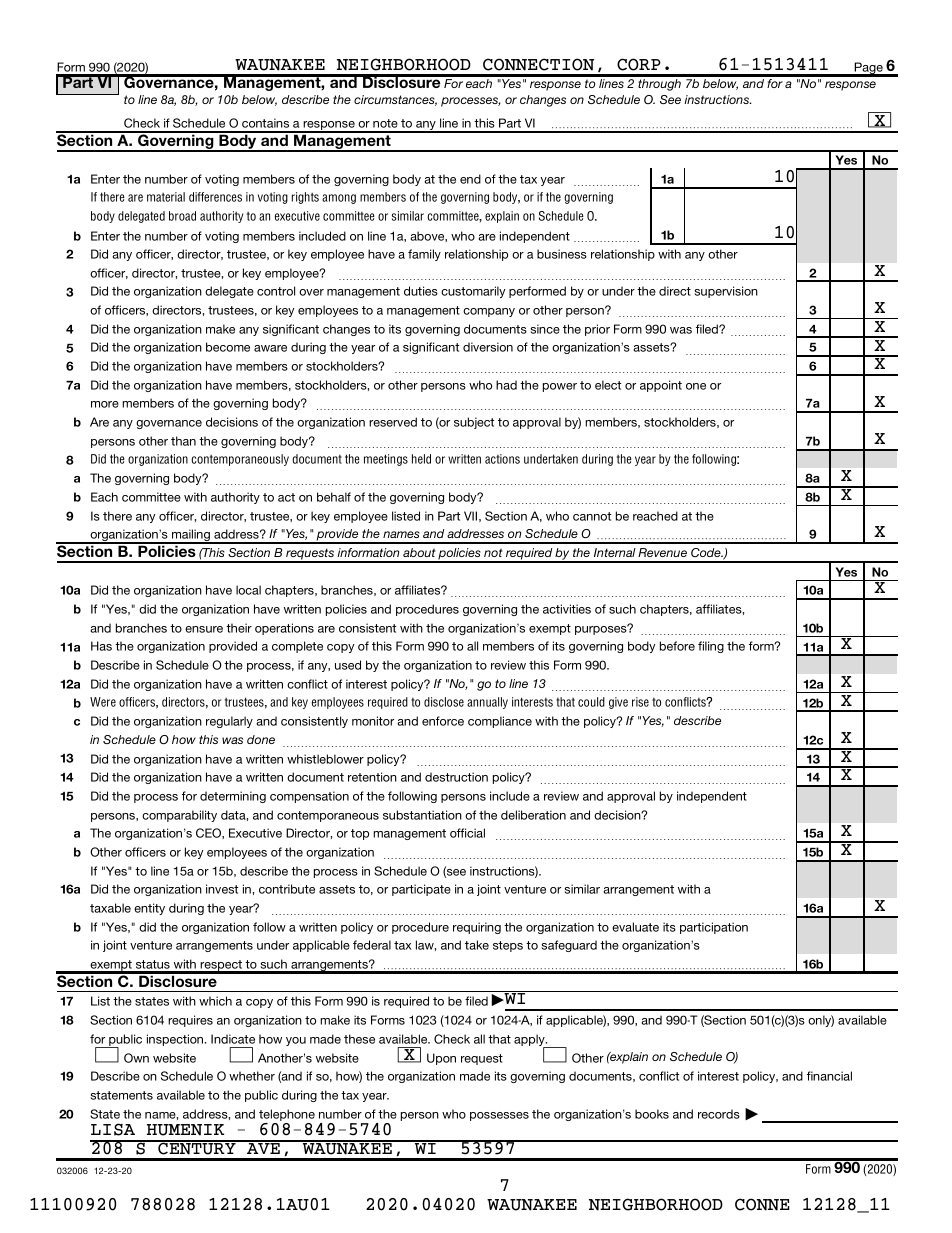 The image size is (952, 1233). I want to click on family, so click(424, 255).
